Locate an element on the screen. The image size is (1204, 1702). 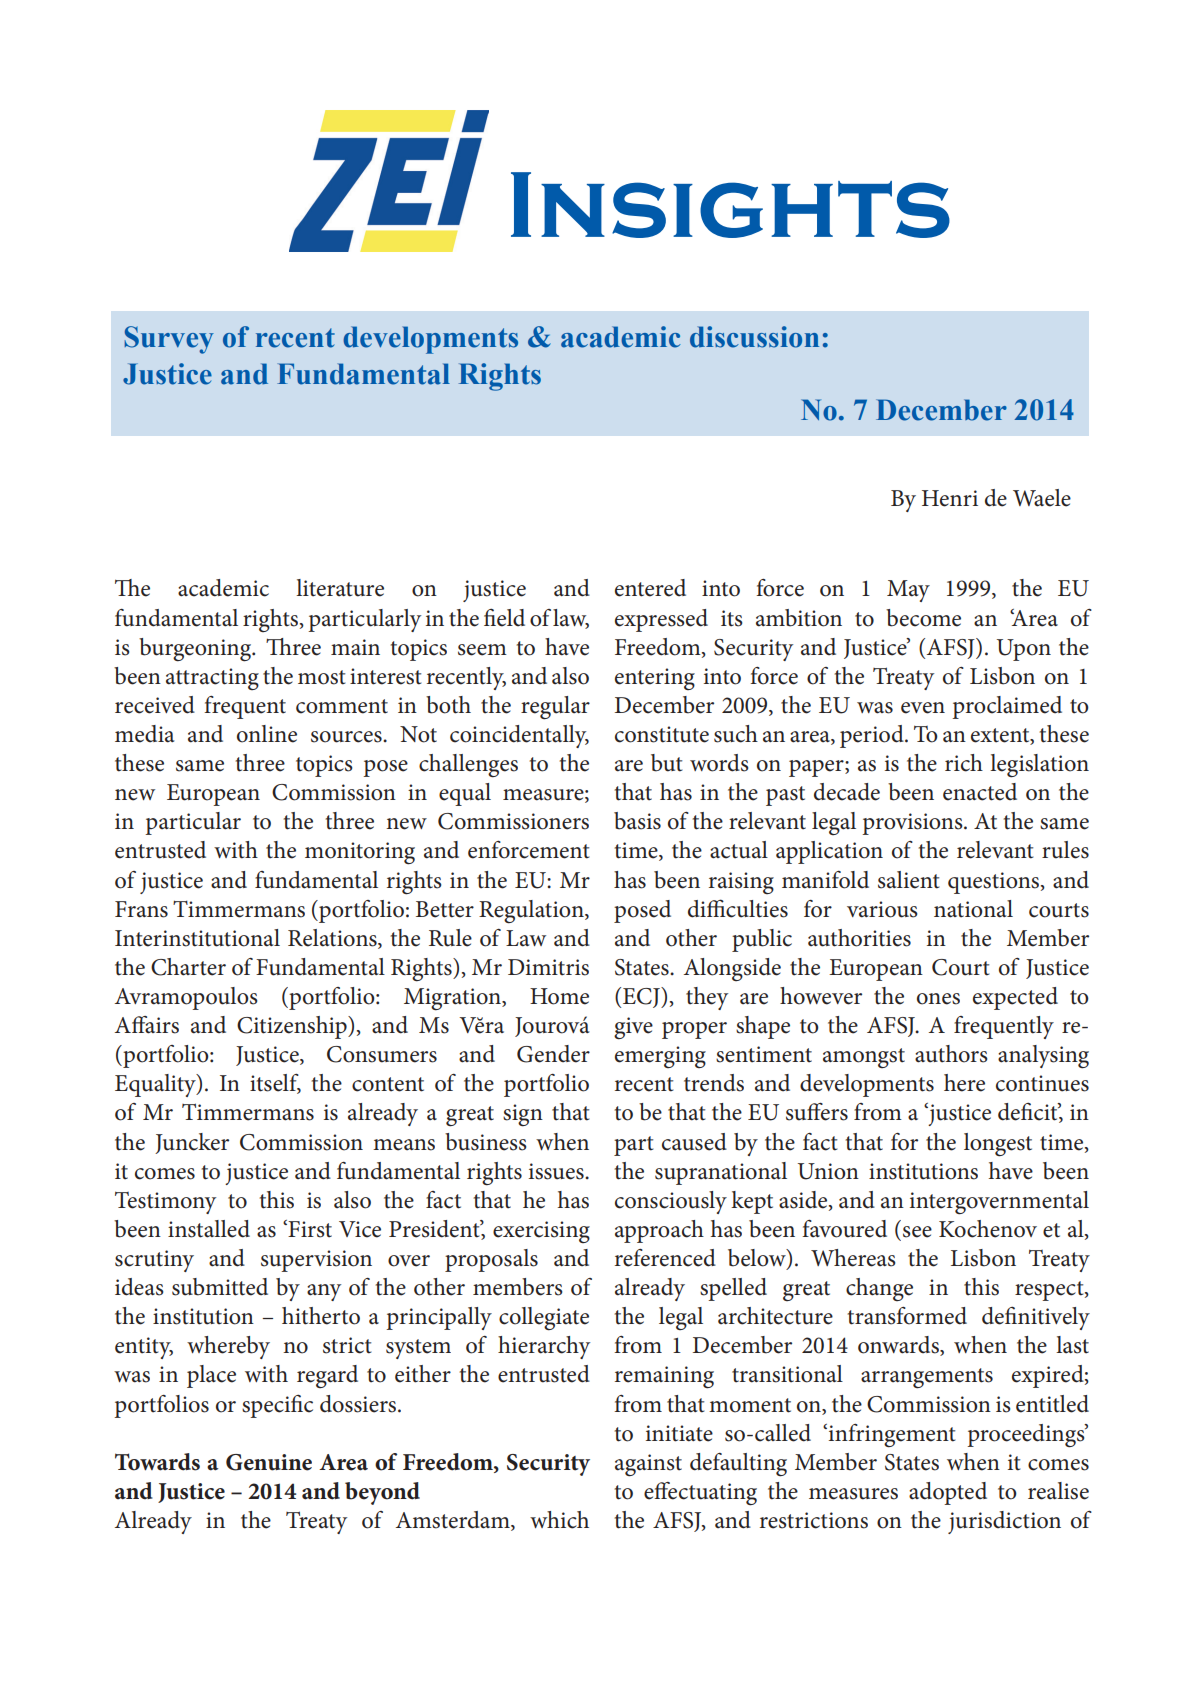
Survey is located at coordinates (169, 340).
